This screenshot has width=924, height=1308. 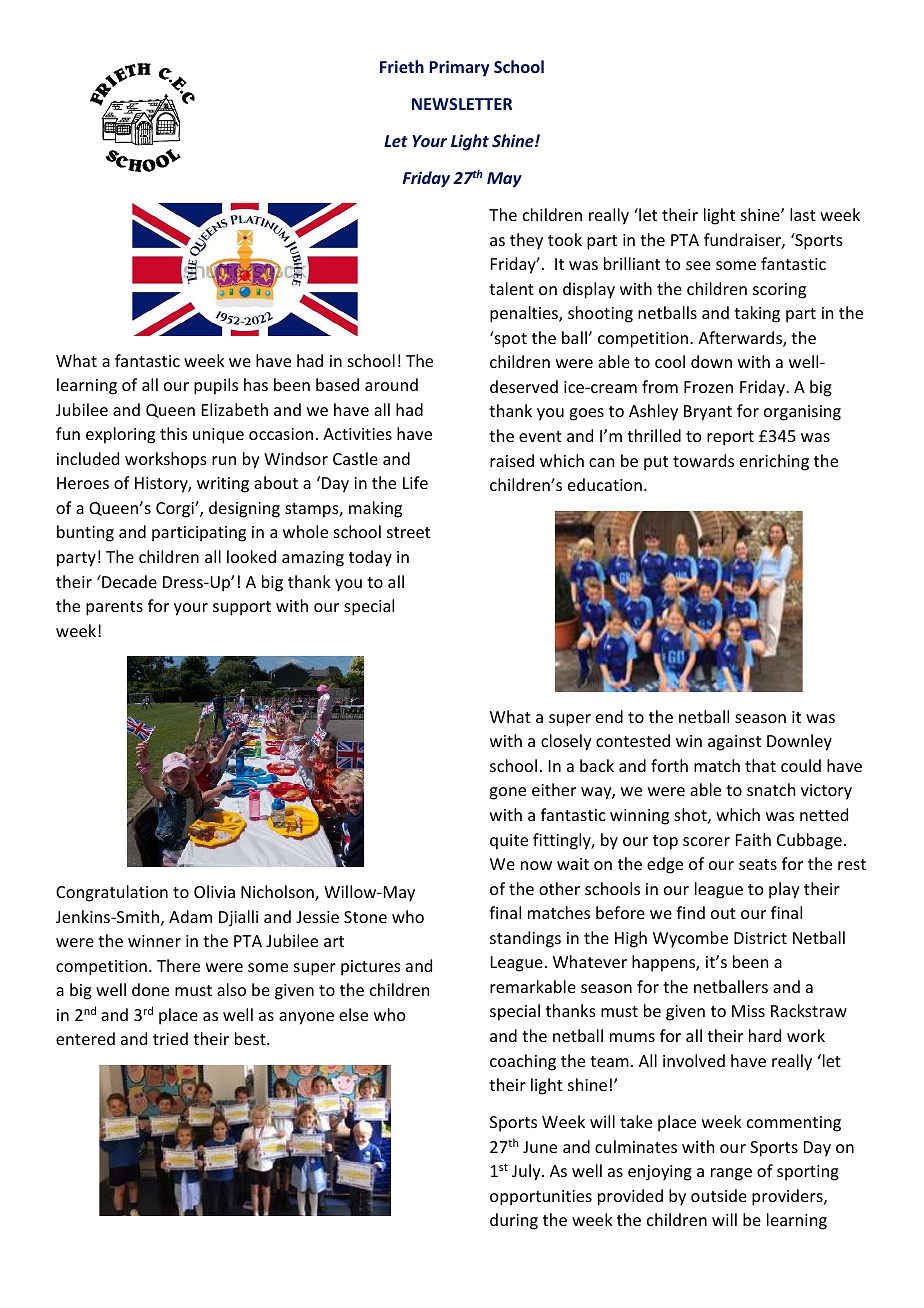 What do you see at coordinates (170, 1038) in the screenshot?
I see `tried` at bounding box center [170, 1038].
